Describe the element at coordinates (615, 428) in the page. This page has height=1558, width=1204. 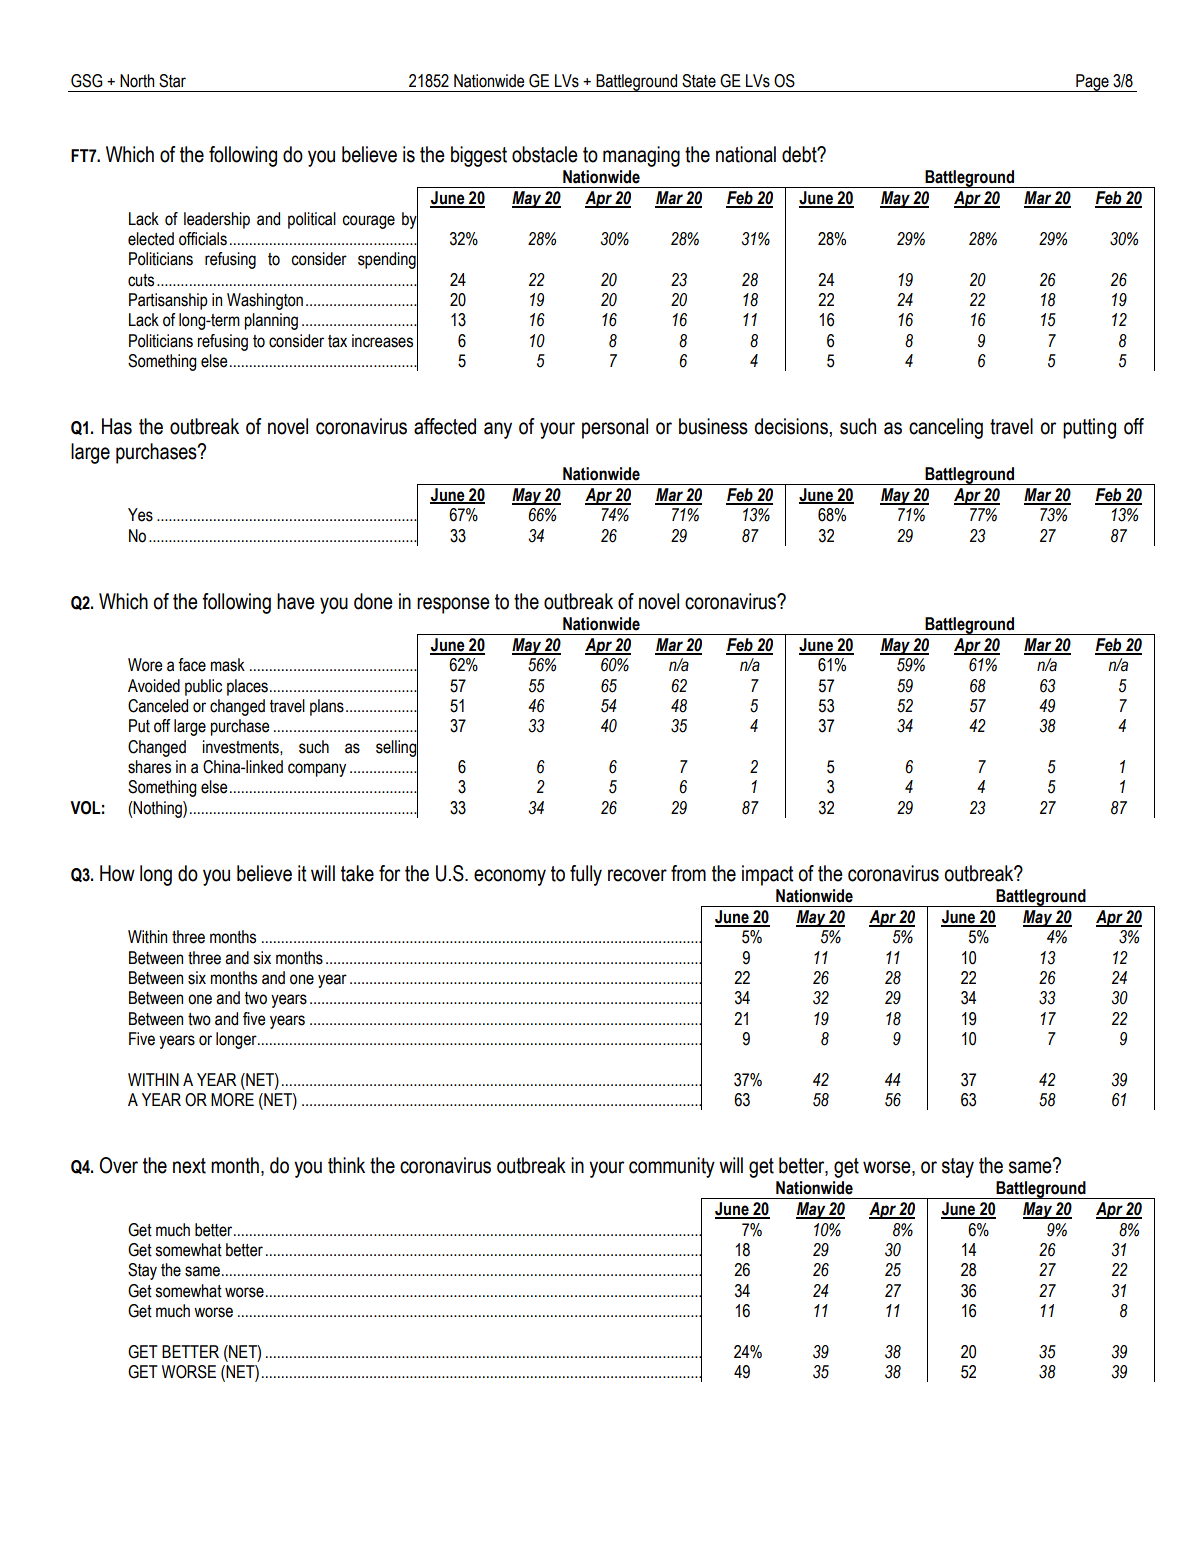
I see `personal` at that location.
